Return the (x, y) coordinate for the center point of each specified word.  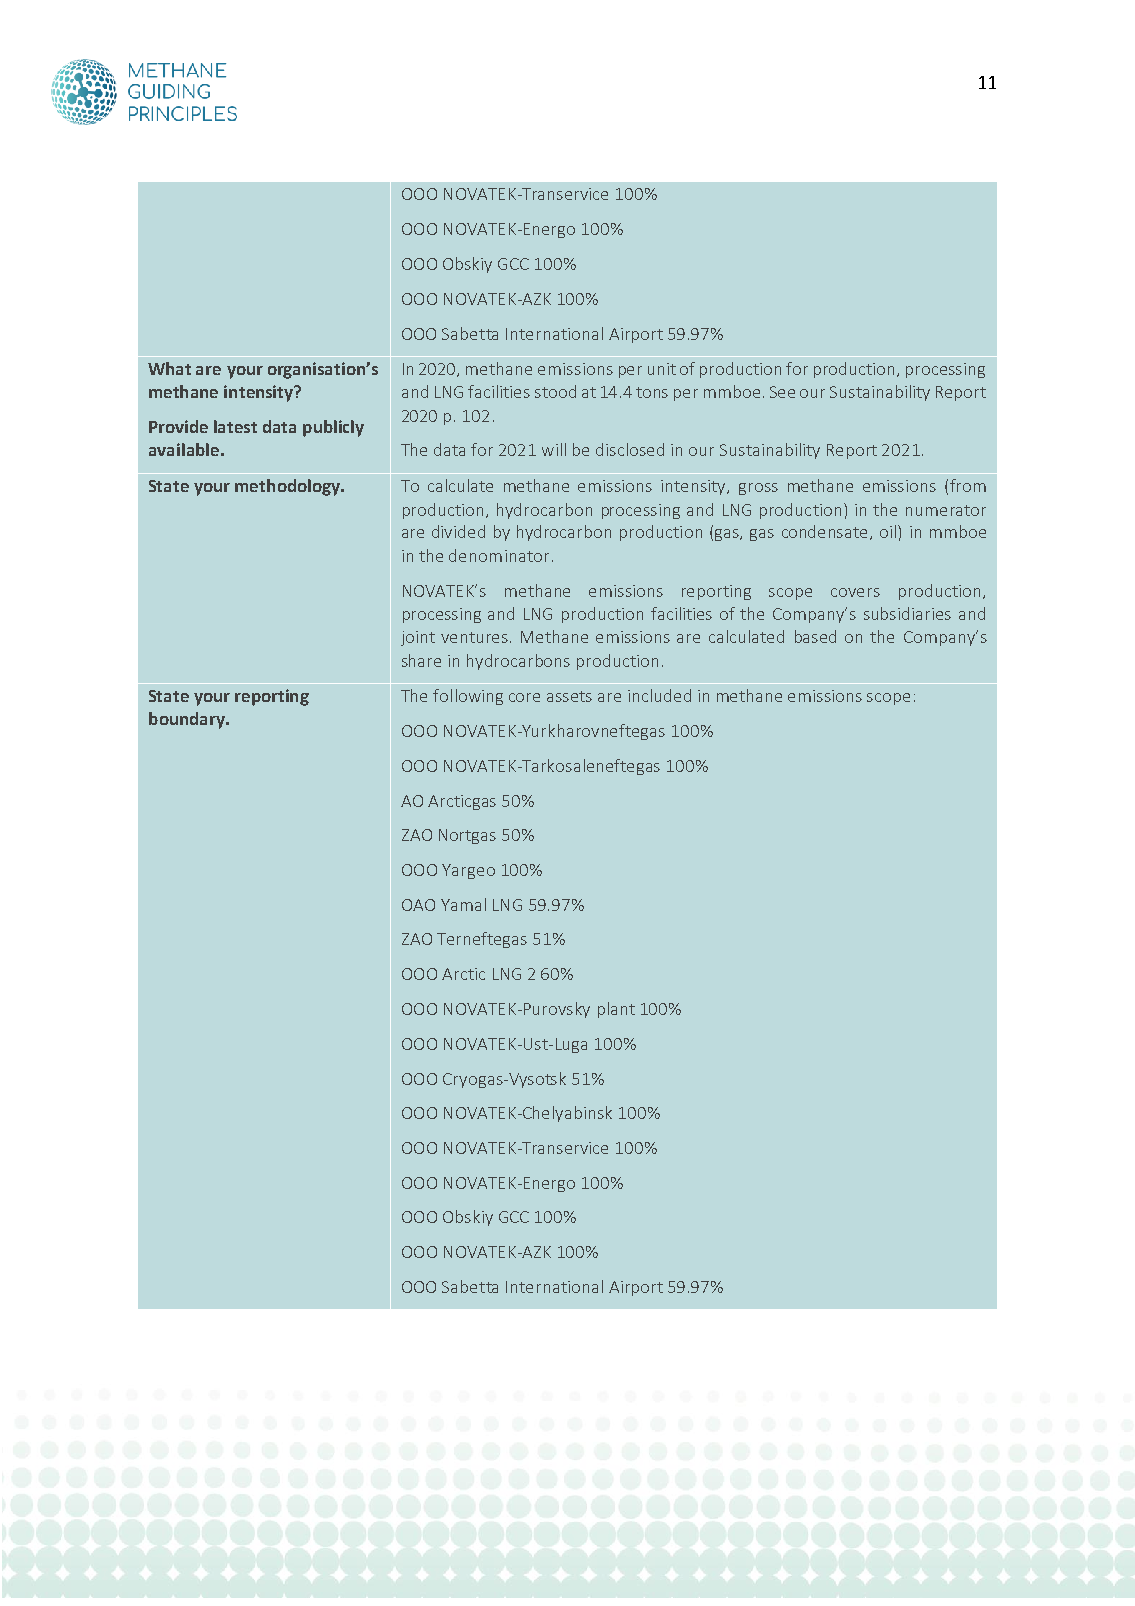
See (782, 392)
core (524, 697)
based (815, 636)
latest (235, 426)
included (659, 695)
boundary (188, 720)
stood (555, 391)
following (468, 697)
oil (889, 531)
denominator (499, 555)
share (421, 660)
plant (616, 1010)
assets (569, 696)
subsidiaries (907, 613)
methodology (289, 487)
